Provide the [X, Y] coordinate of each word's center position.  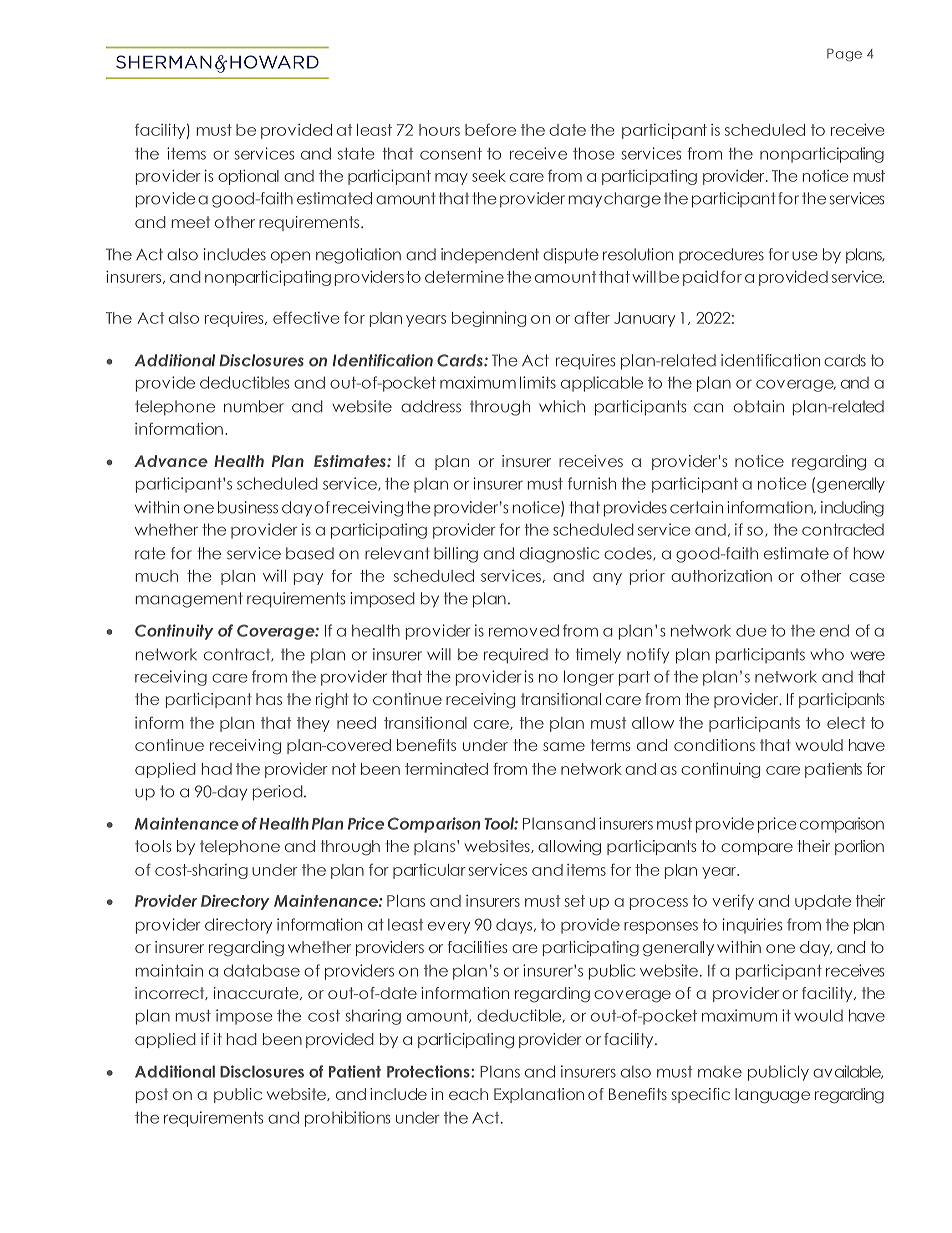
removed [524, 630]
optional [248, 177]
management [189, 600]
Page [844, 55]
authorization [721, 576]
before [490, 129]
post [152, 1095]
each [468, 1094]
